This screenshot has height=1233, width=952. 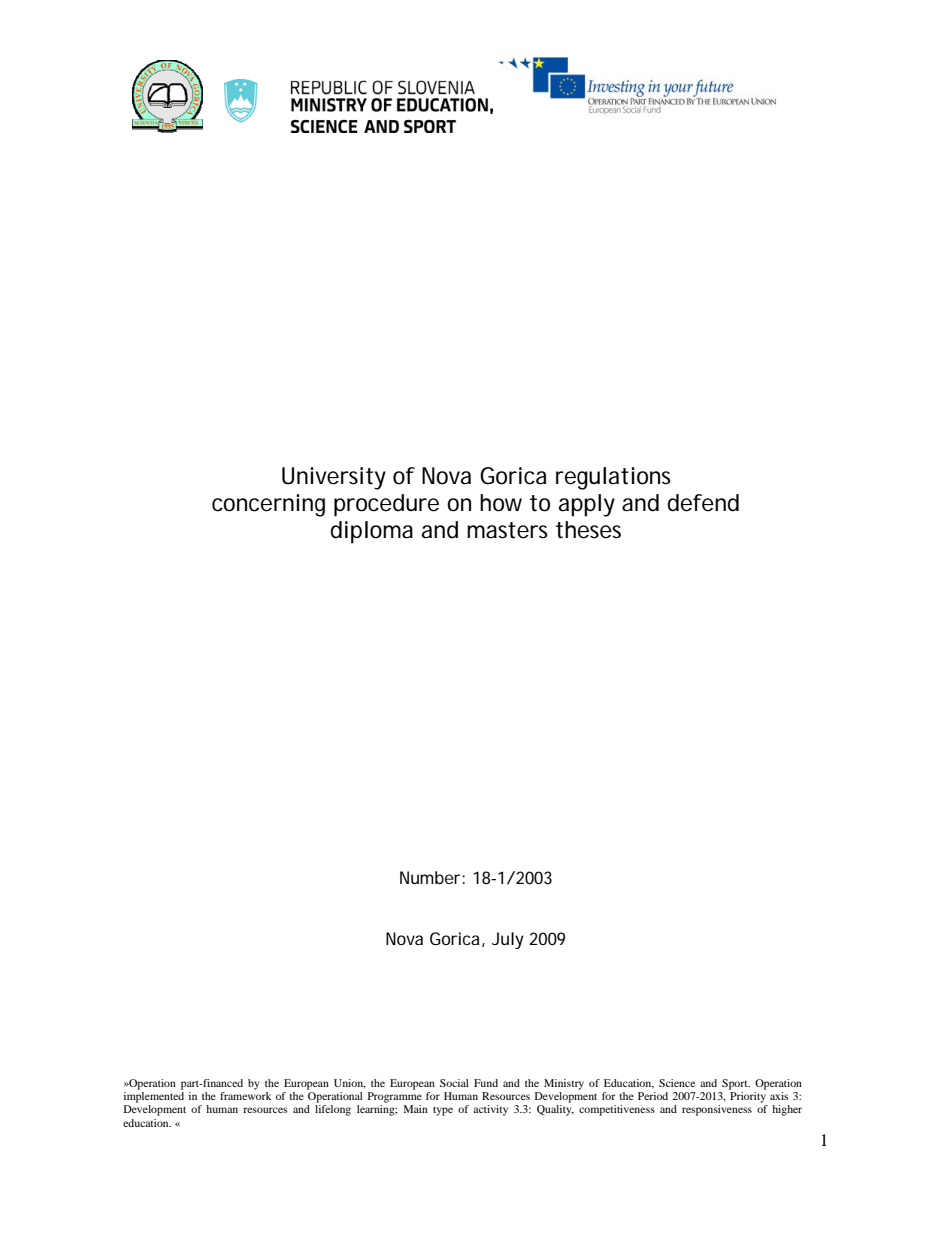 What do you see at coordinates (268, 505) in the screenshot?
I see `concerning` at bounding box center [268, 505].
